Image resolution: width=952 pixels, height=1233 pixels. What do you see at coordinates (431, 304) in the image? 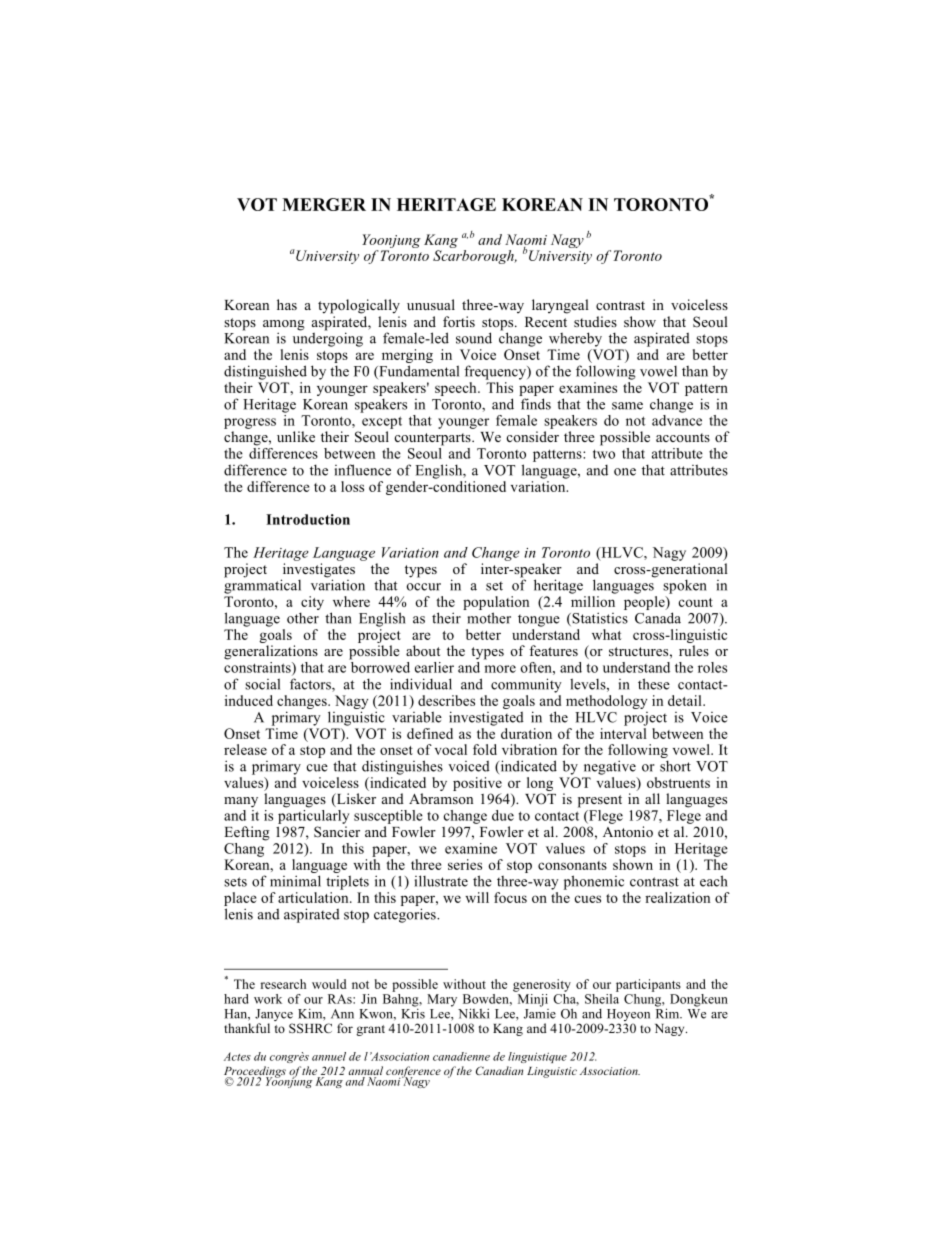
I see `unusual` at bounding box center [431, 304].
